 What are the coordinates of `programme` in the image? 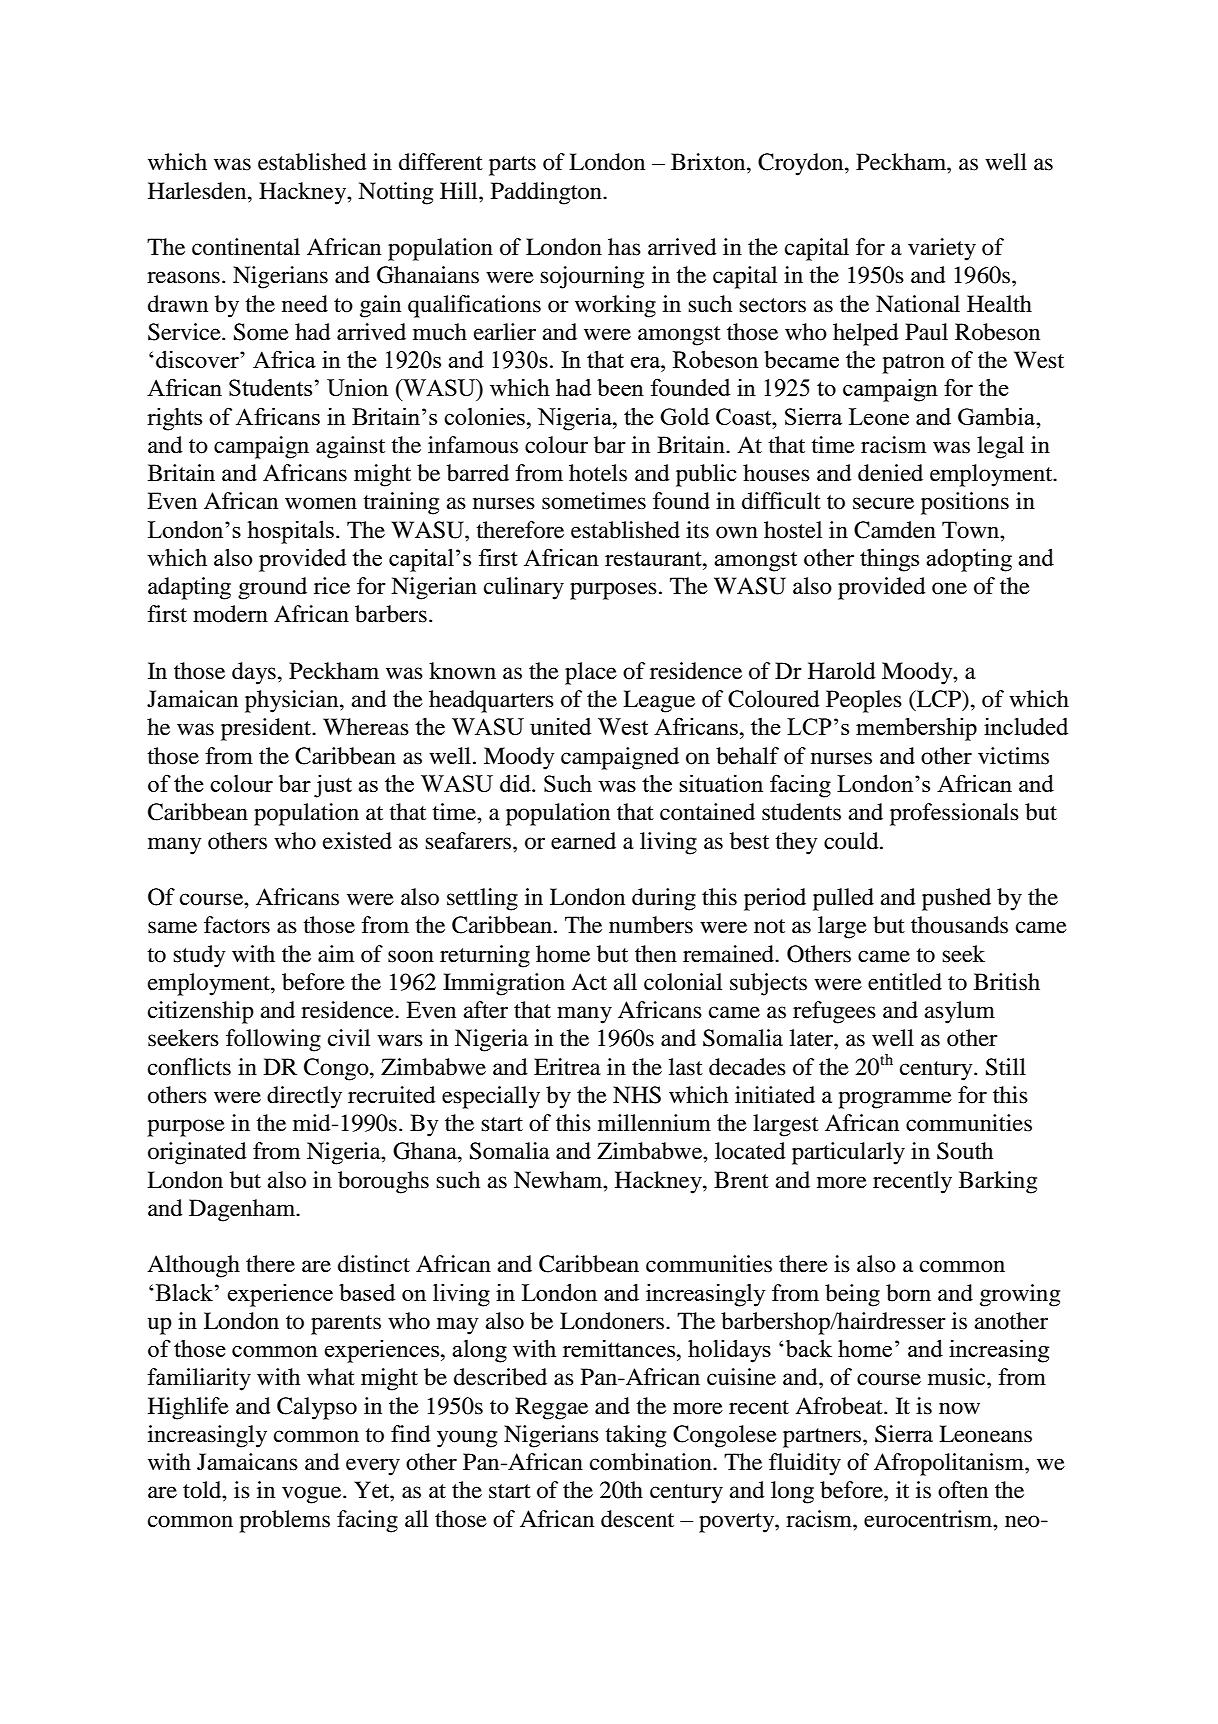 It's located at (895, 1100).
